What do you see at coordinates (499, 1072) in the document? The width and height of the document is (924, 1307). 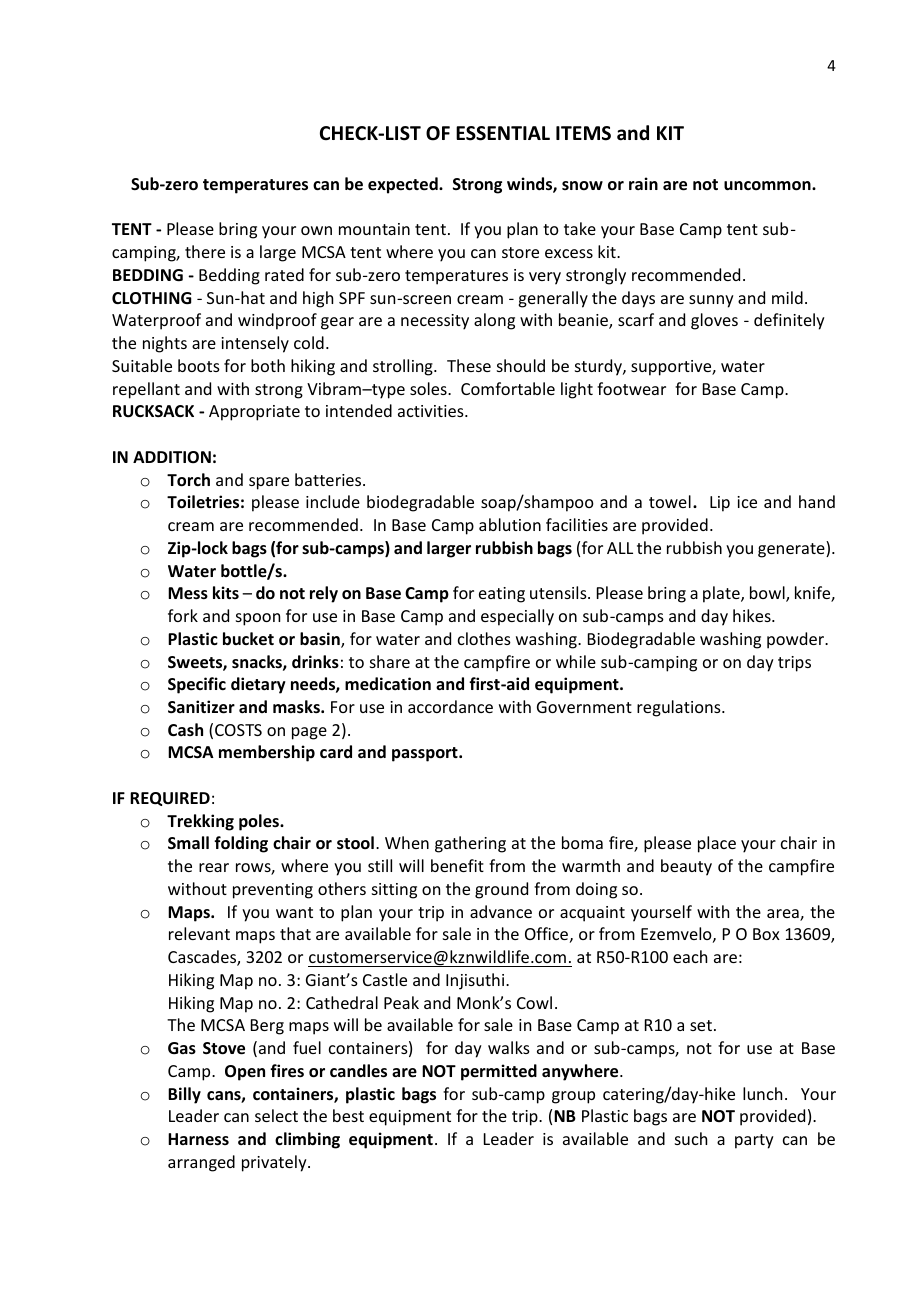 I see `permitted` at bounding box center [499, 1072].
